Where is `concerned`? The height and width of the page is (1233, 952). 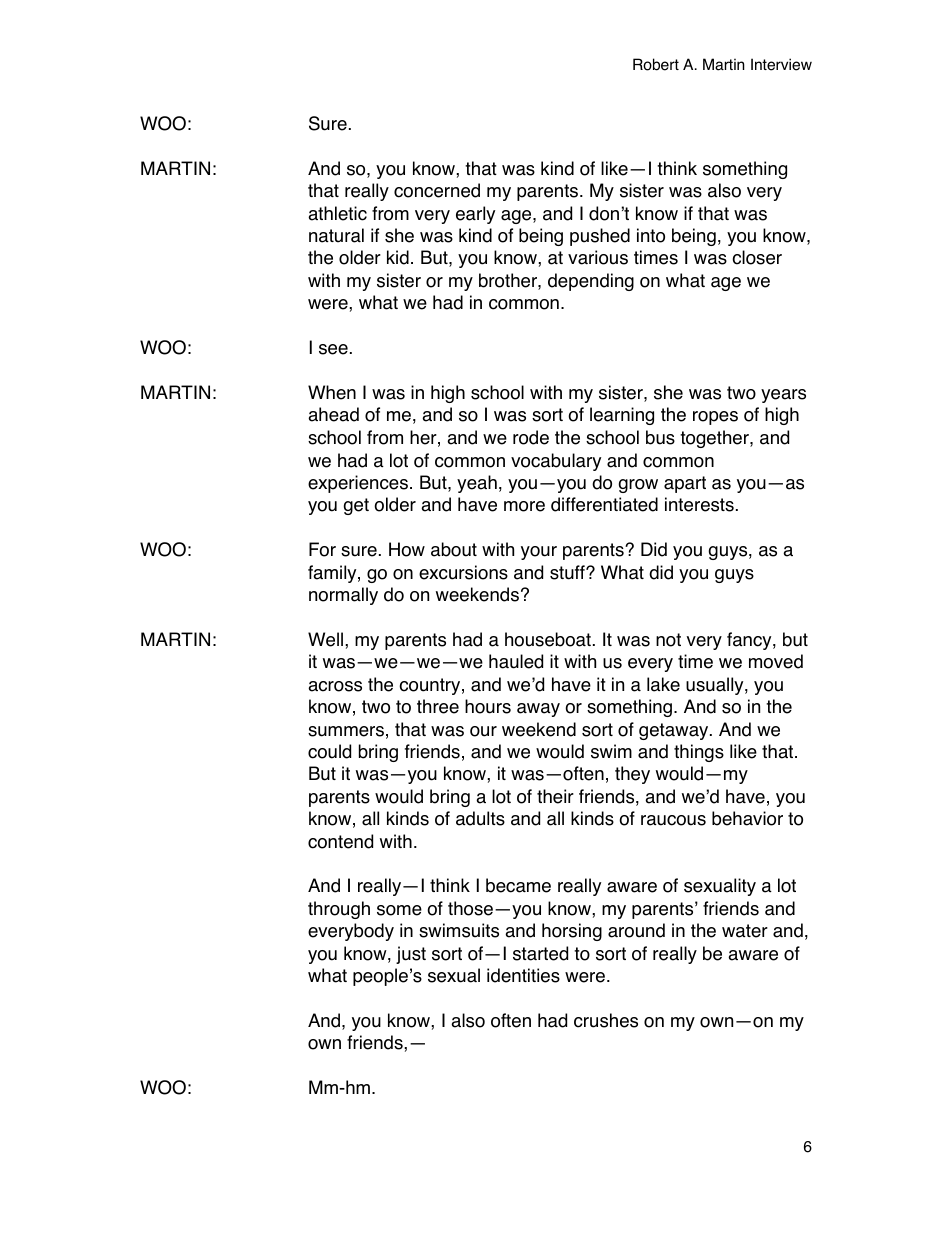
concerned is located at coordinates (437, 190).
